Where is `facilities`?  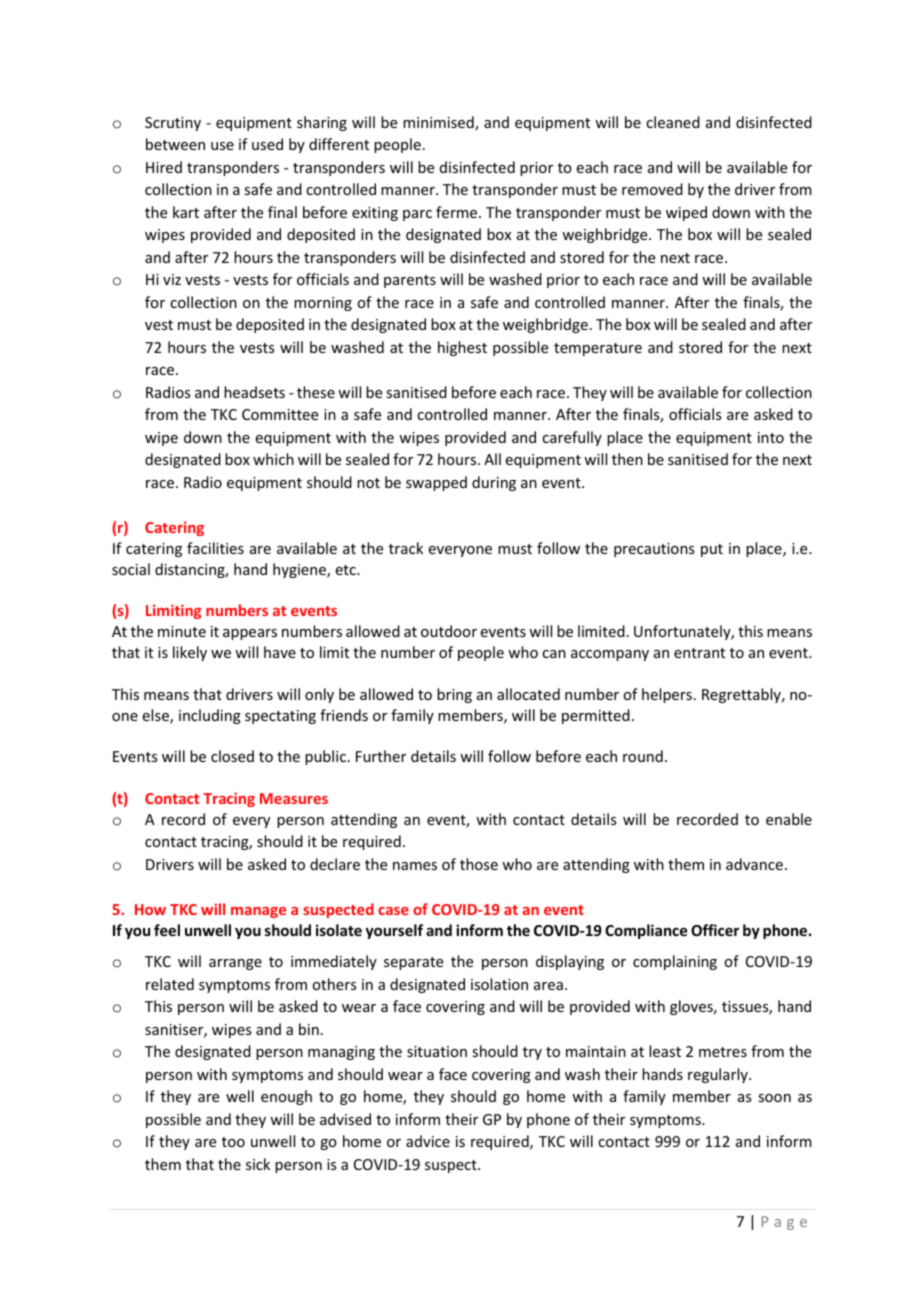
facilities is located at coordinates (215, 548).
